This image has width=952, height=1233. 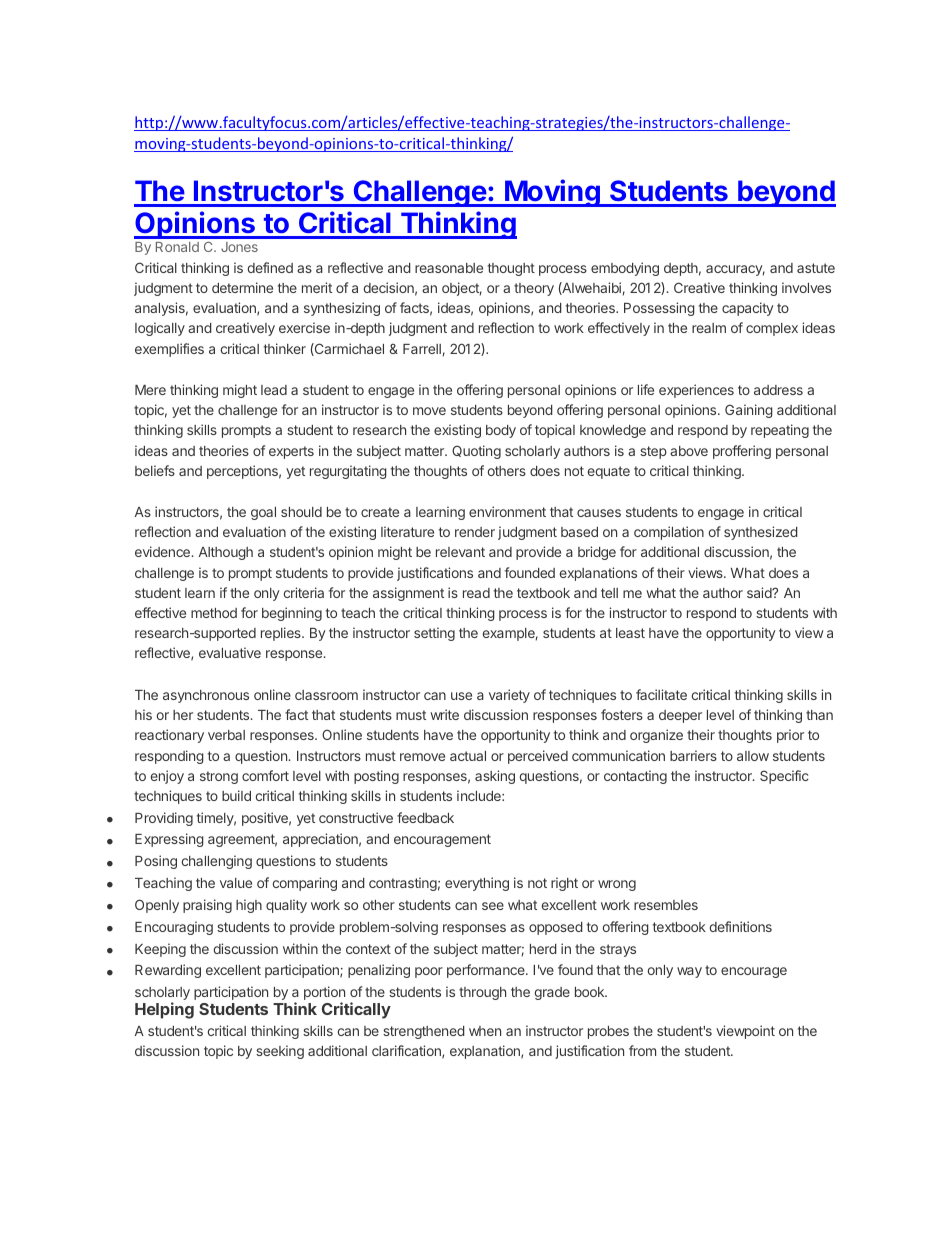 I want to click on capacity, so click(x=748, y=309).
